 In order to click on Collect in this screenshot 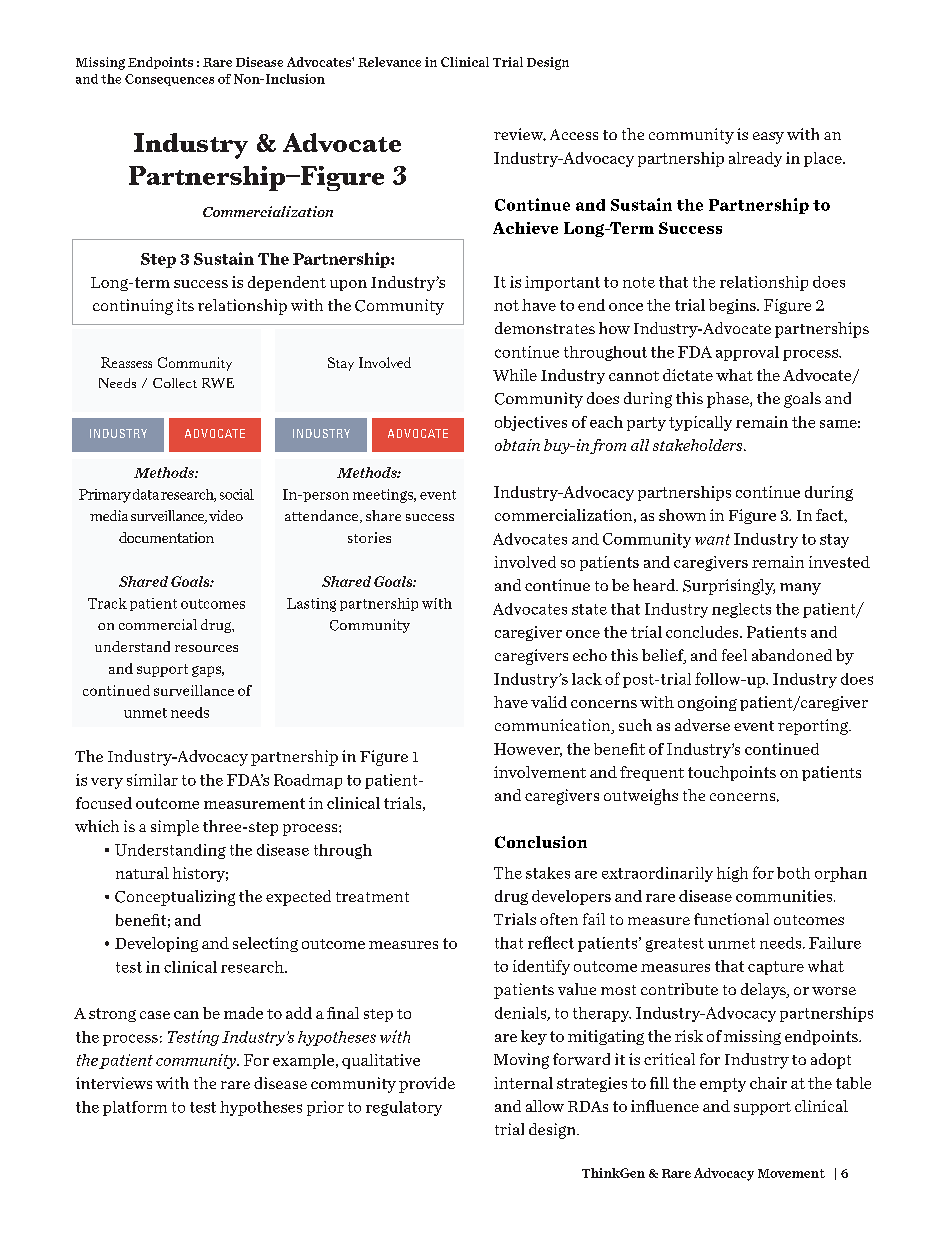, I will do `click(175, 383)`.
